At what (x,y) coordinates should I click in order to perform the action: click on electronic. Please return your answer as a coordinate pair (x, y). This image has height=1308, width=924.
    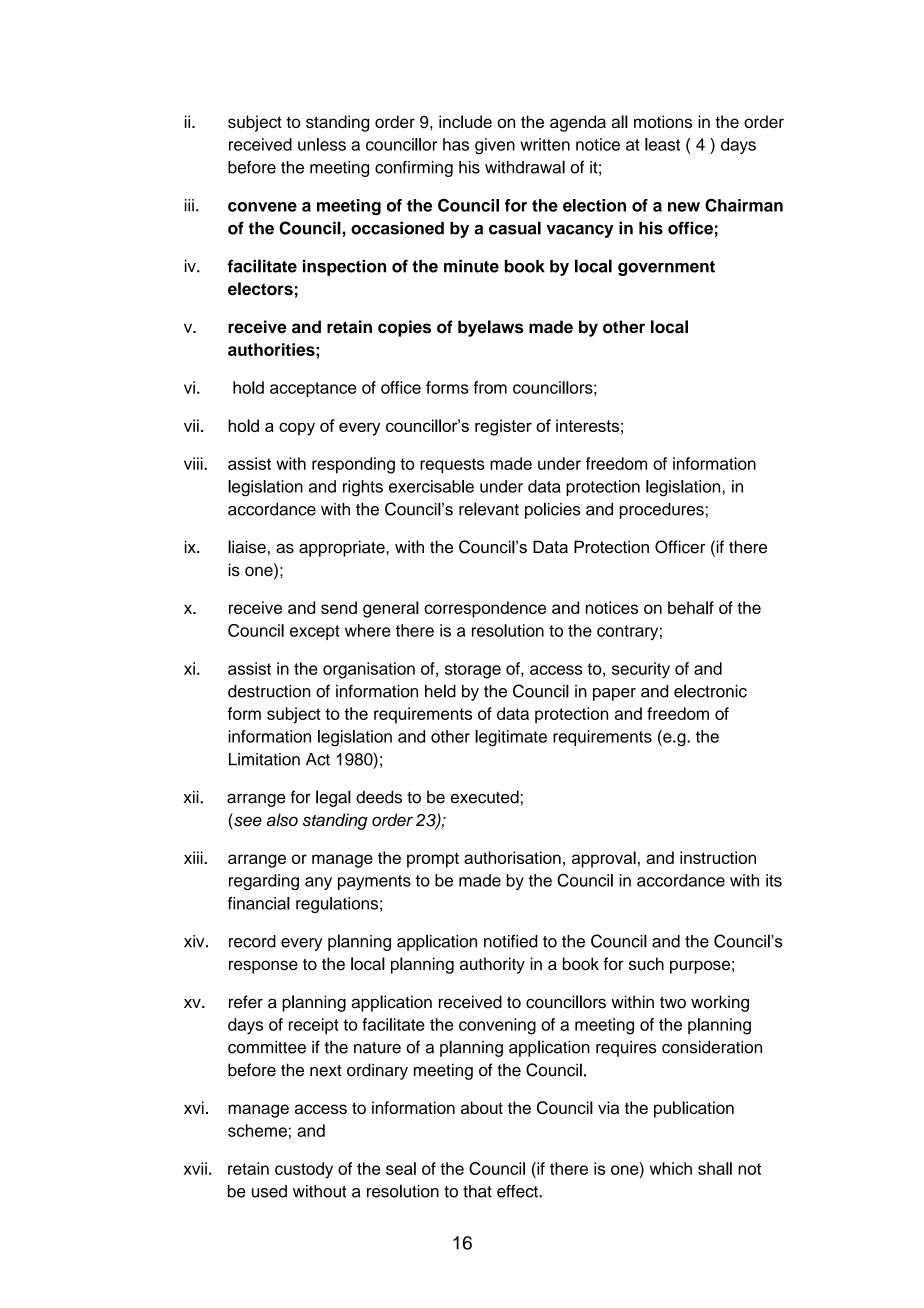
    Looking at the image, I should click on (710, 691).
